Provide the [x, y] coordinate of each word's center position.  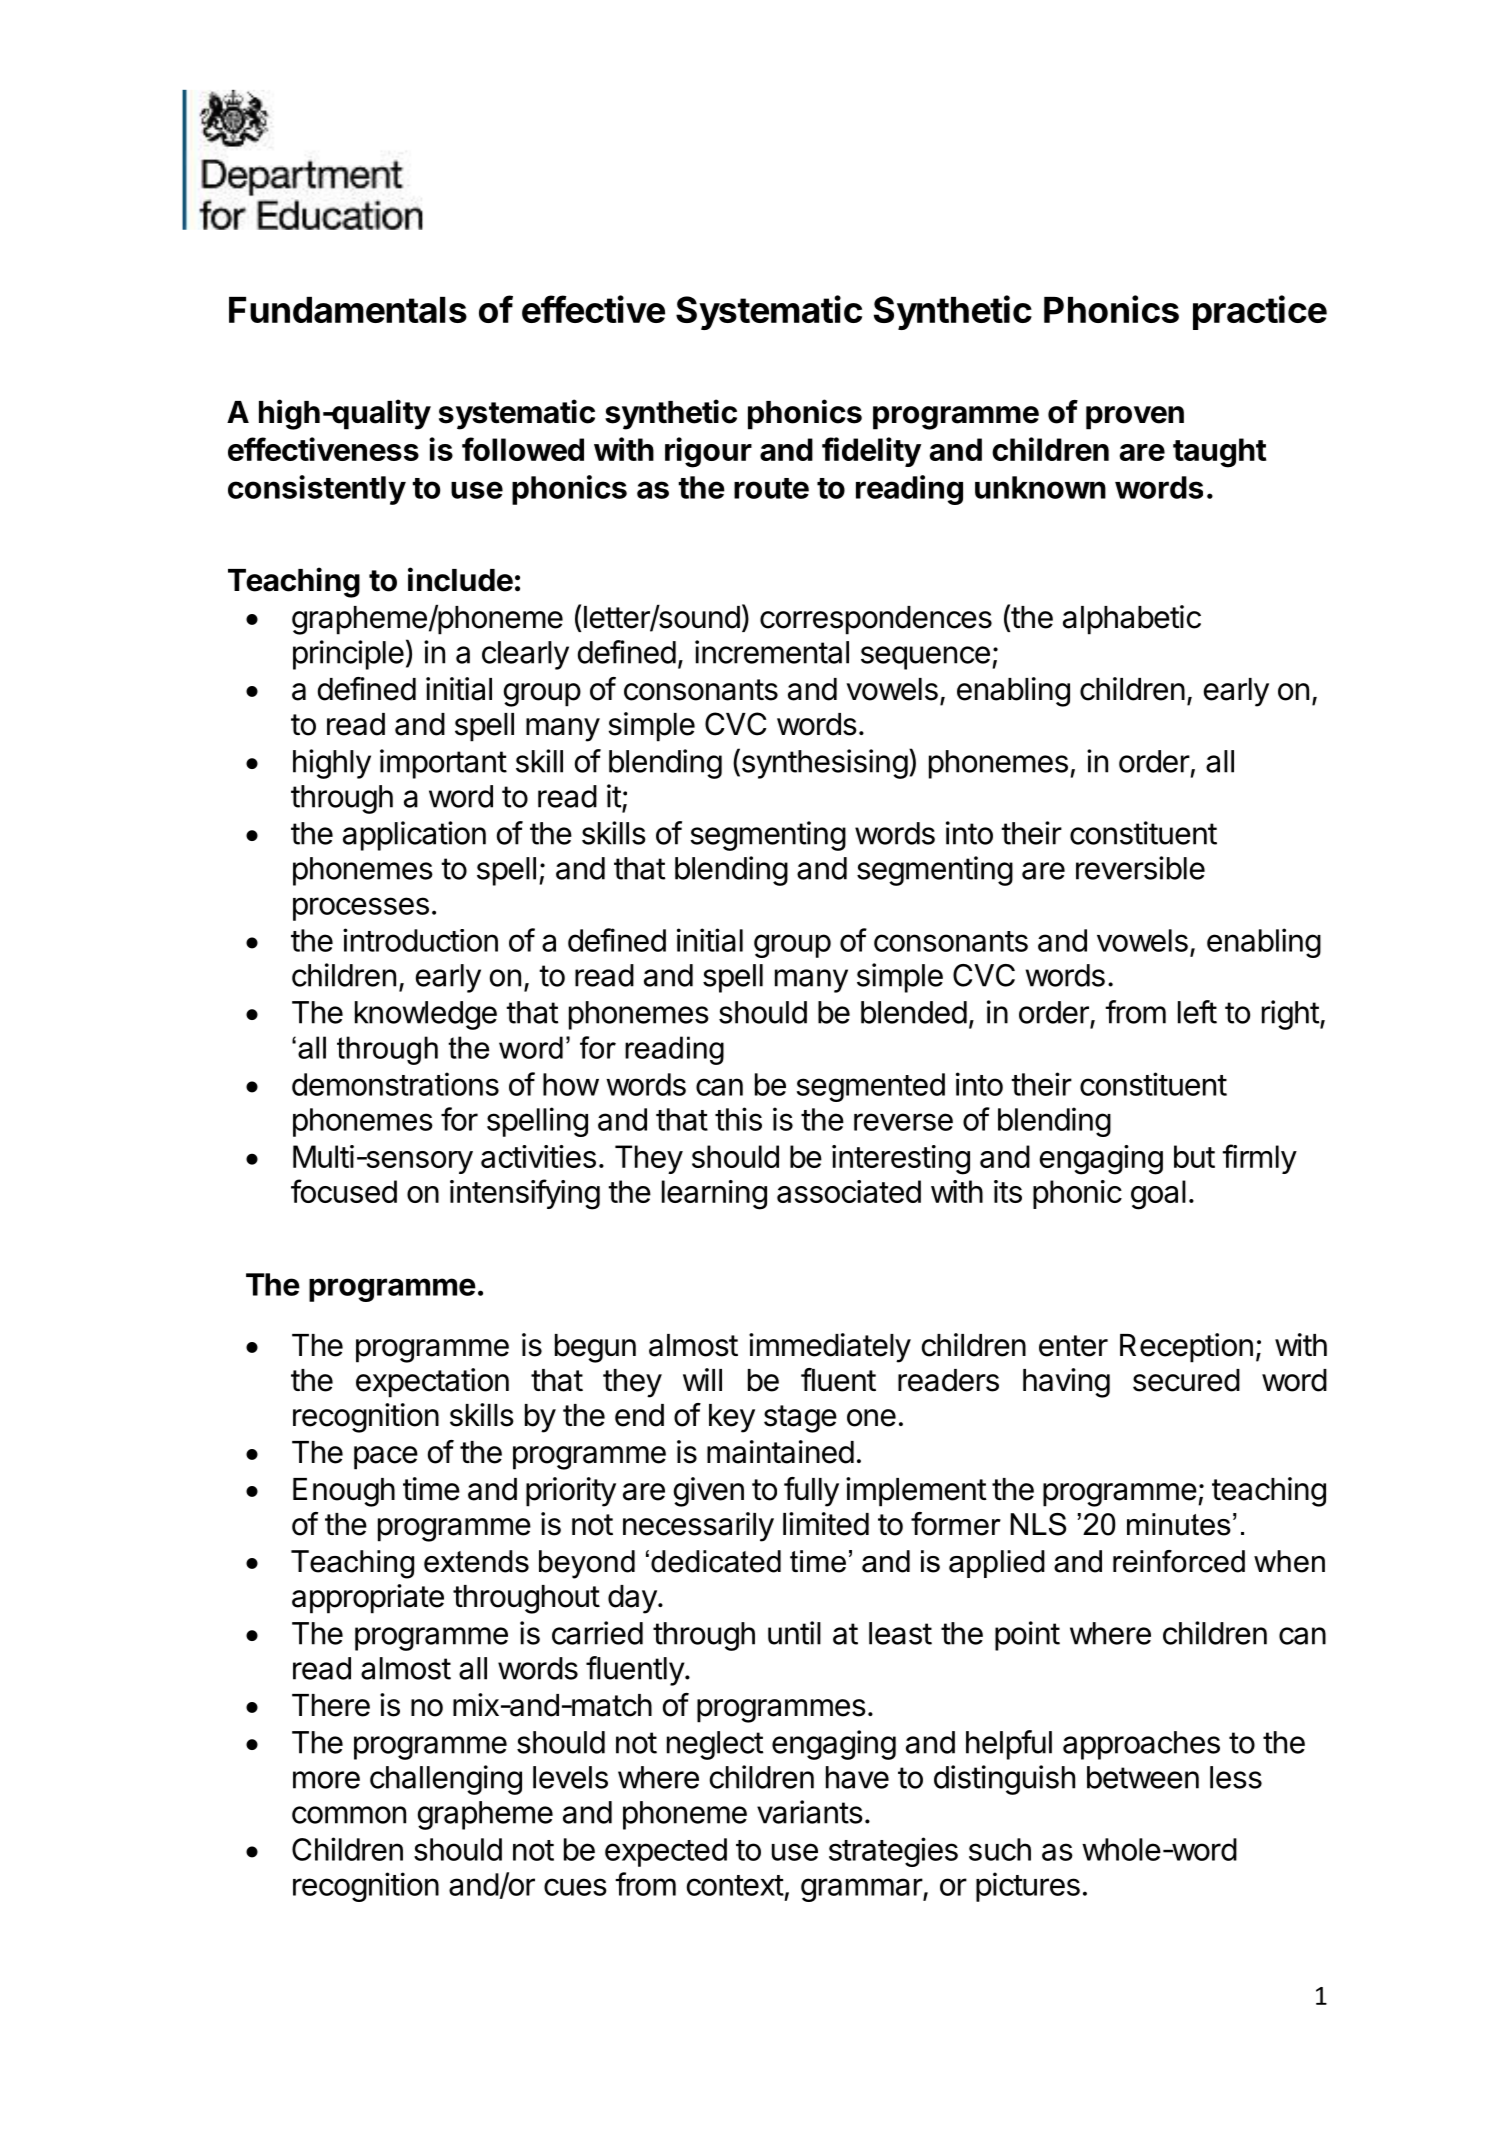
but [1194, 1156]
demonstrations [395, 1084]
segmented [871, 1087]
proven [1135, 418]
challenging [446, 1780]
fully [811, 1492]
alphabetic [1132, 620]
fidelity [871, 452]
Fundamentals [348, 310]
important [443, 764]
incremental [772, 652]
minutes [1179, 1524]
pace [386, 1458]
